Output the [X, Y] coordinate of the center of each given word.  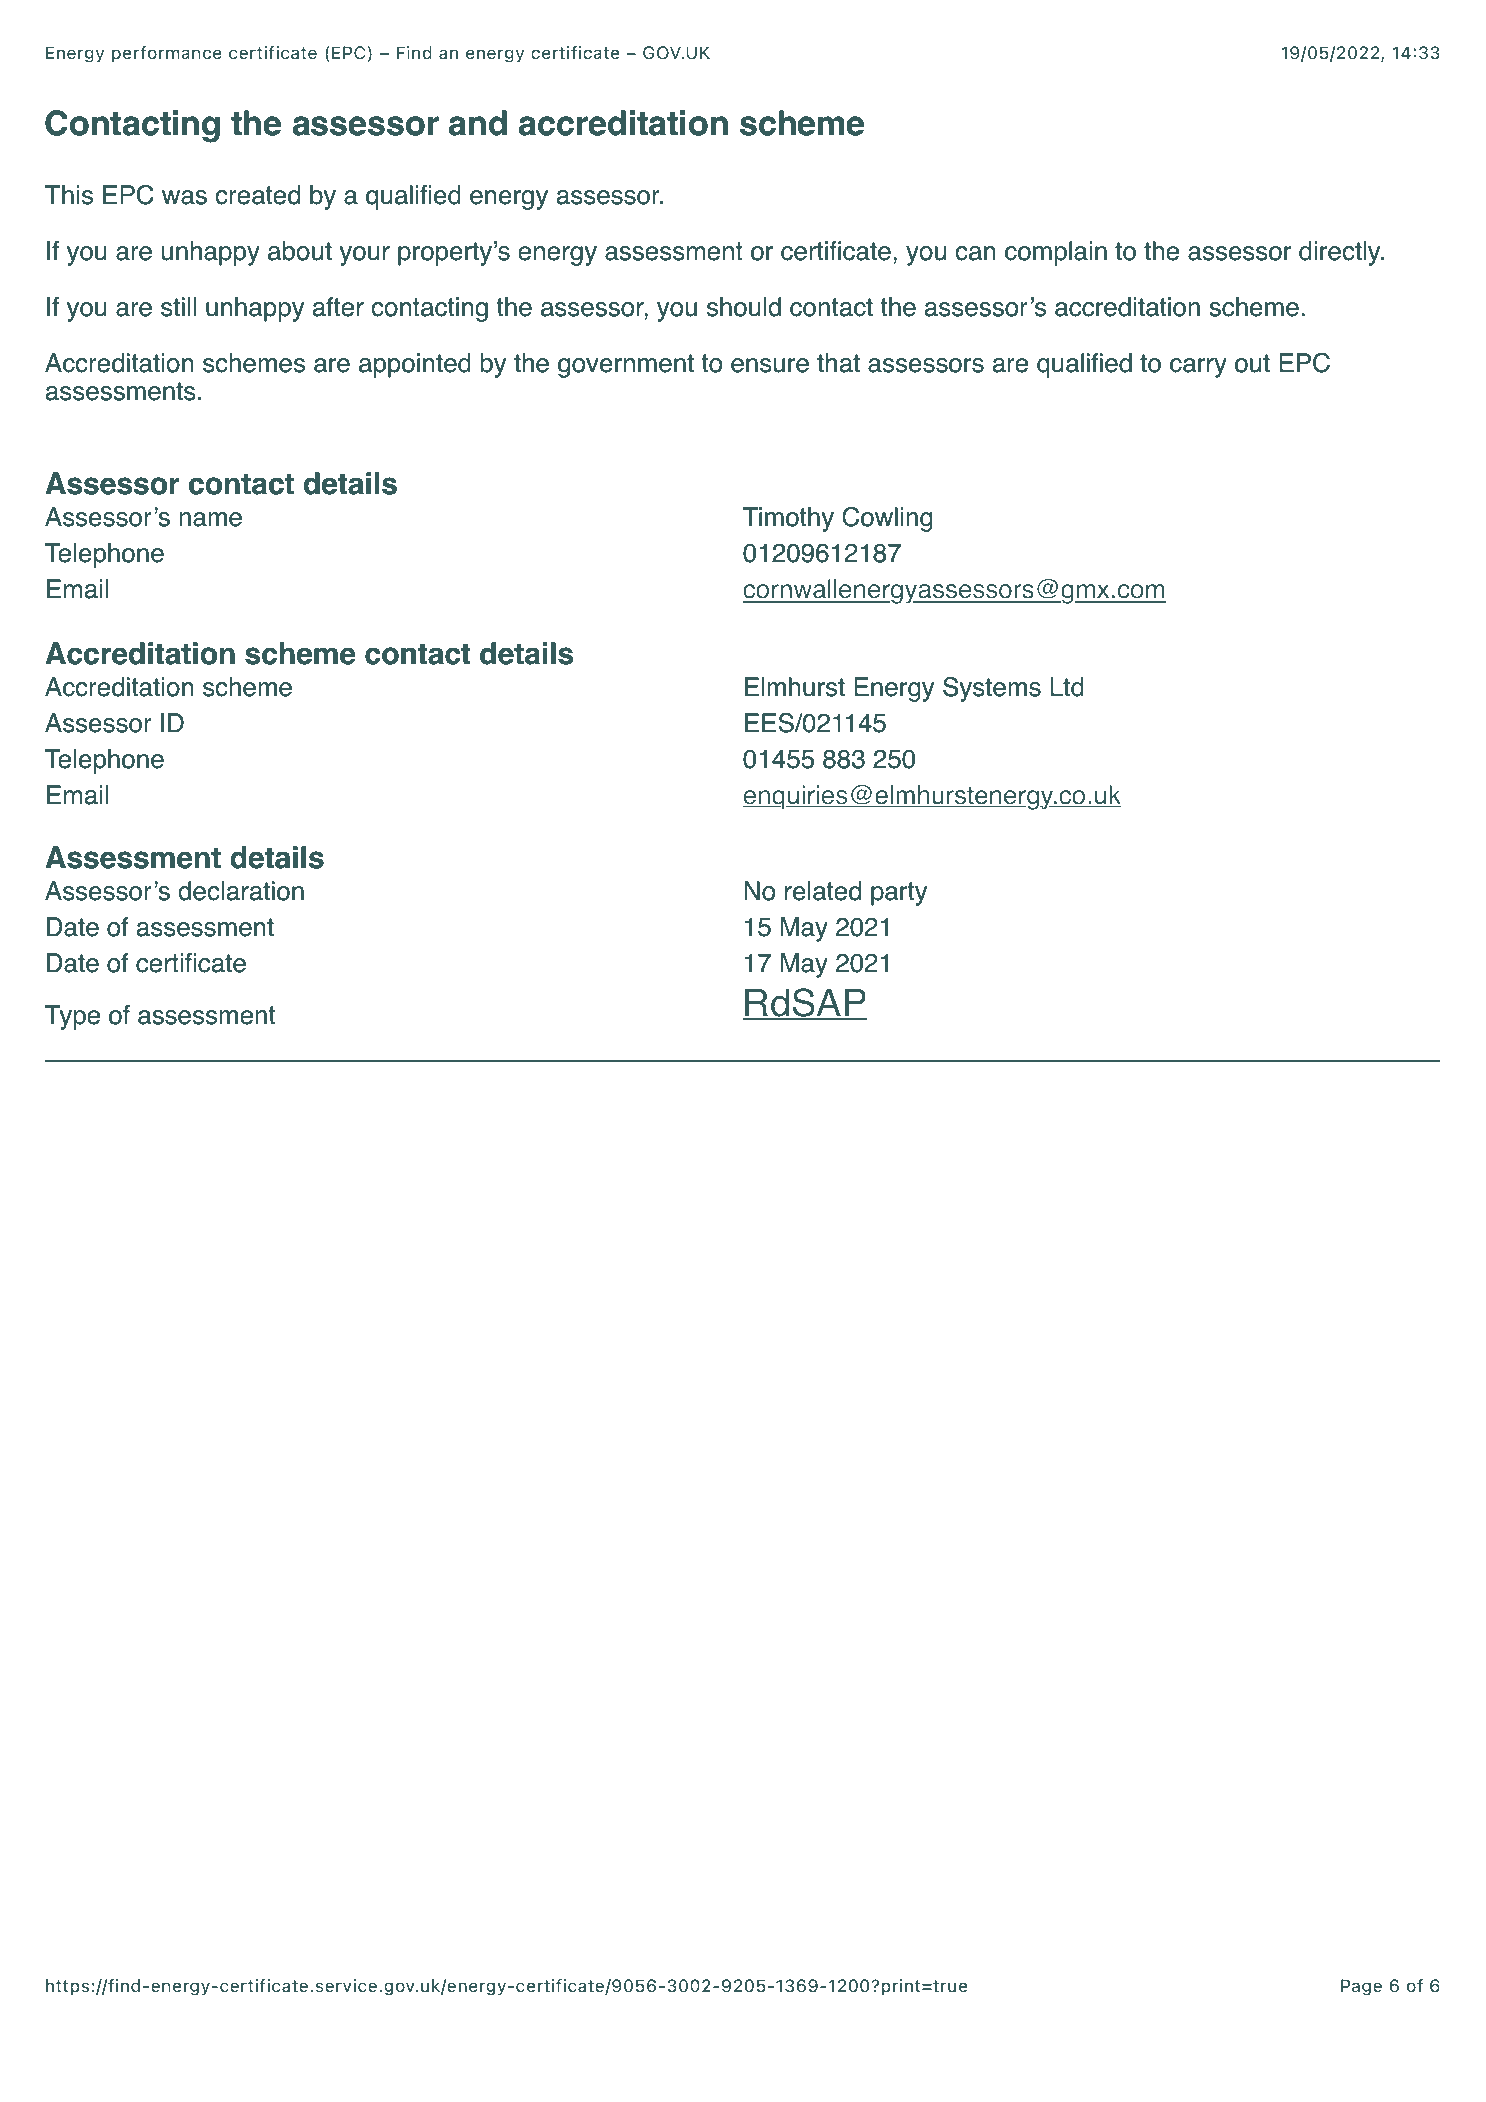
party [899, 894]
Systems [992, 689]
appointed [415, 365]
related [823, 891]
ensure [770, 365]
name [210, 519]
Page [1361, 1987]
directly [1341, 253]
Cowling [887, 519]
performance [167, 54]
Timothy [788, 519]
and [478, 123]
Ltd [1067, 687]
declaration [241, 891]
